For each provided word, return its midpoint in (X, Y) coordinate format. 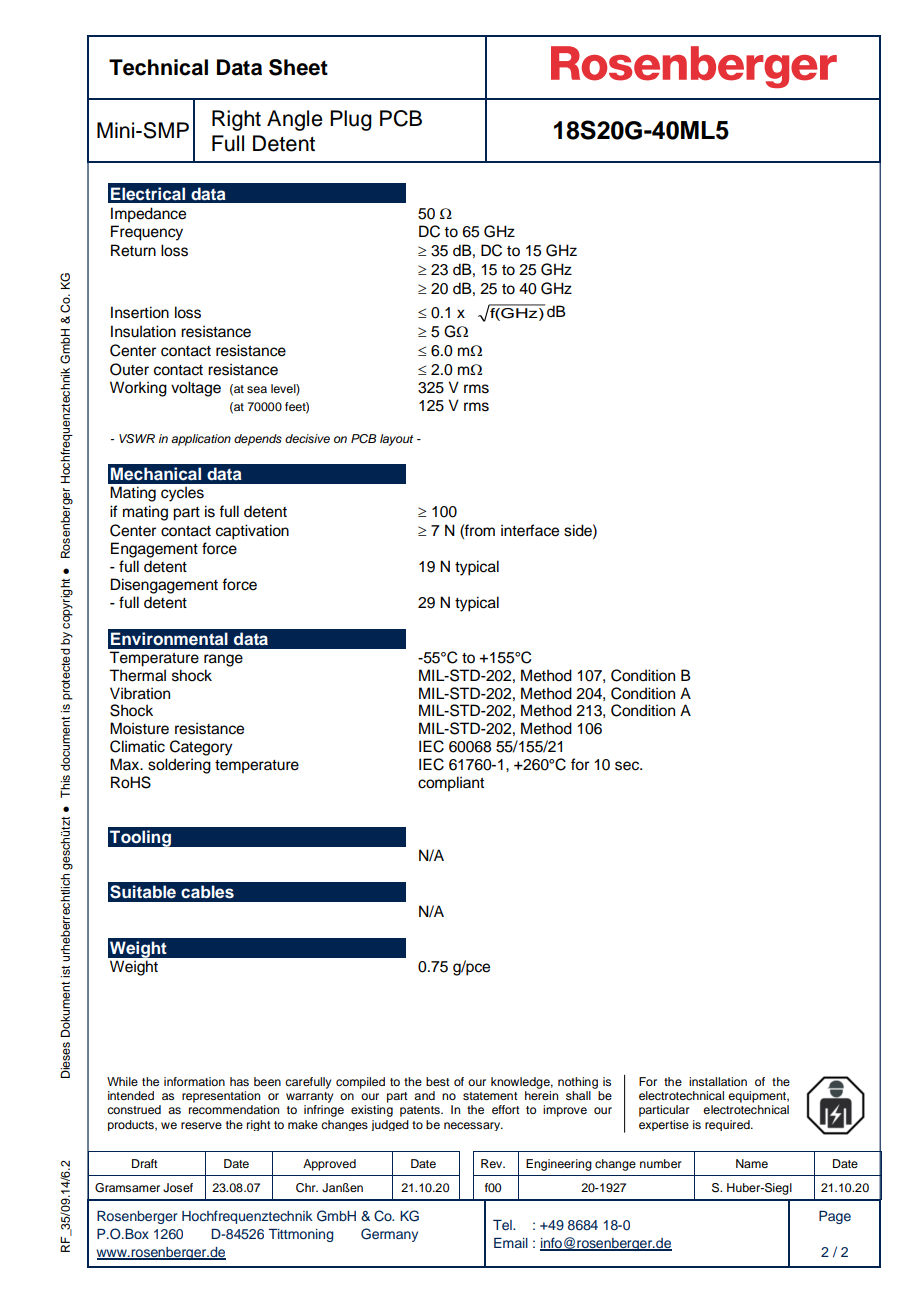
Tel (503, 1225)
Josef (178, 1188)
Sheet (298, 67)
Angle (295, 120)
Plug (351, 120)
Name (752, 1163)
